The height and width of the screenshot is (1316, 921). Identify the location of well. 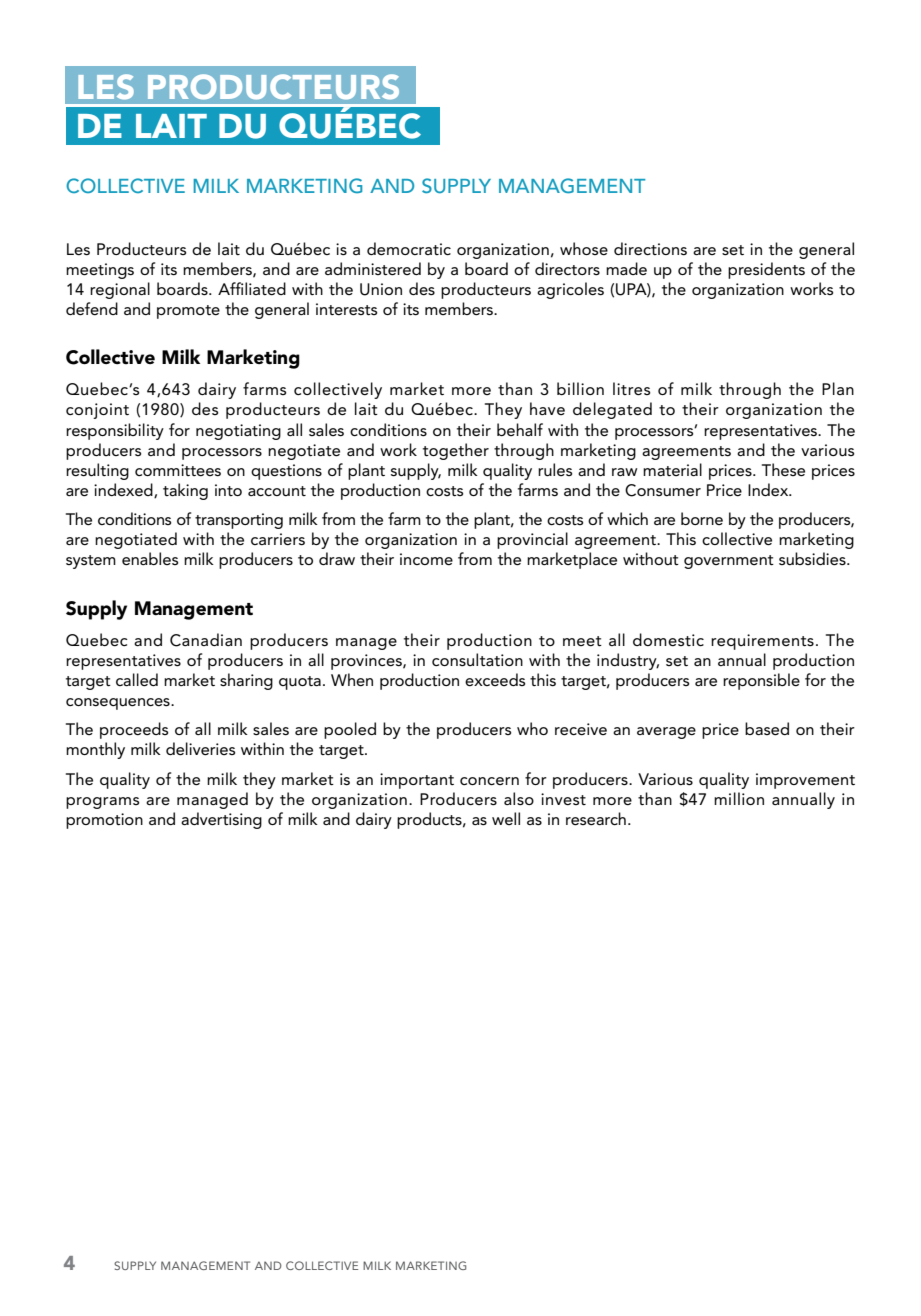
(506, 818).
